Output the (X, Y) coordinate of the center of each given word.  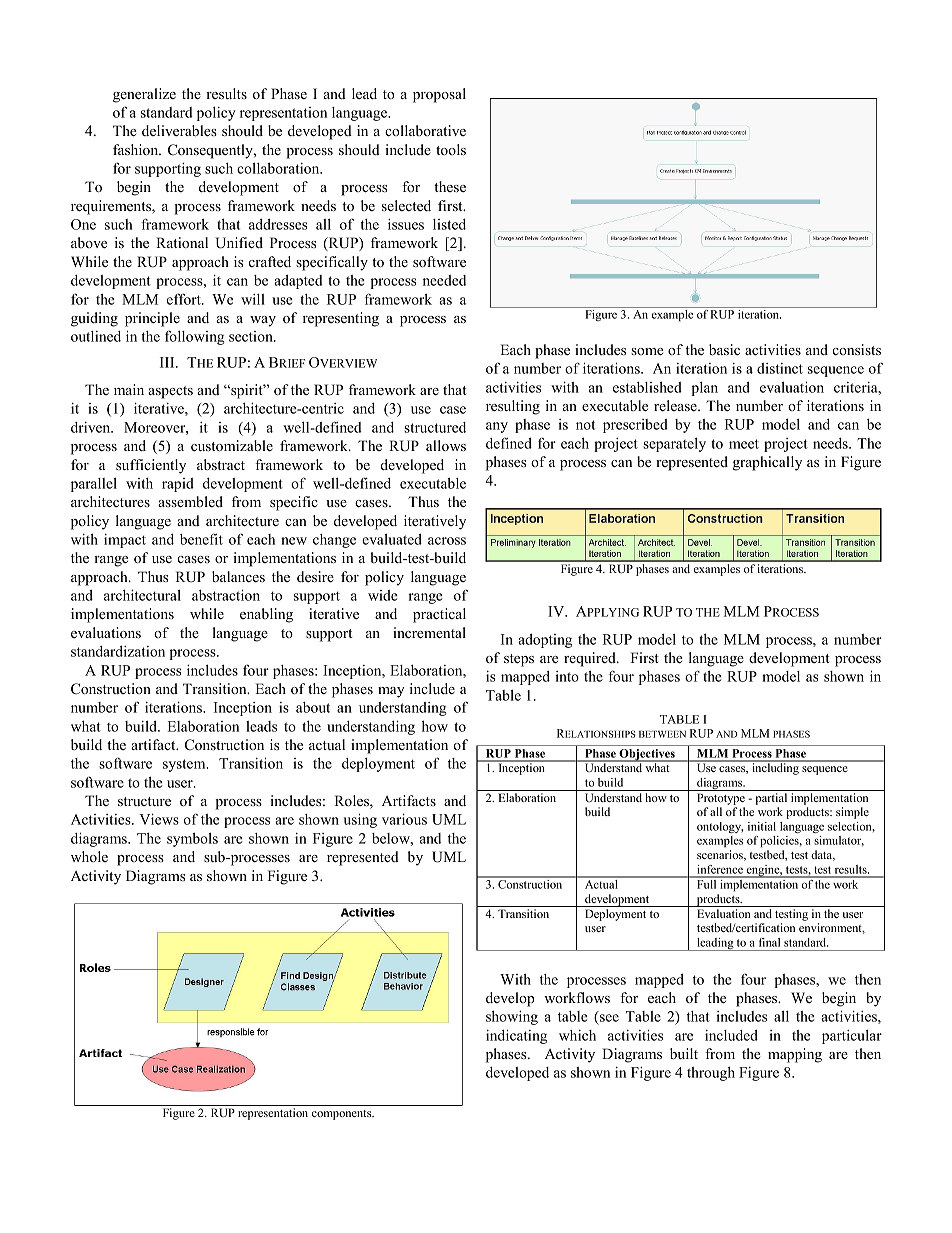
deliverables (179, 130)
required (591, 659)
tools (451, 150)
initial (762, 826)
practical (439, 615)
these (450, 186)
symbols (192, 840)
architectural (142, 595)
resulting (513, 407)
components (343, 1115)
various (404, 819)
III (168, 362)
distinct (780, 368)
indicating (516, 1036)
